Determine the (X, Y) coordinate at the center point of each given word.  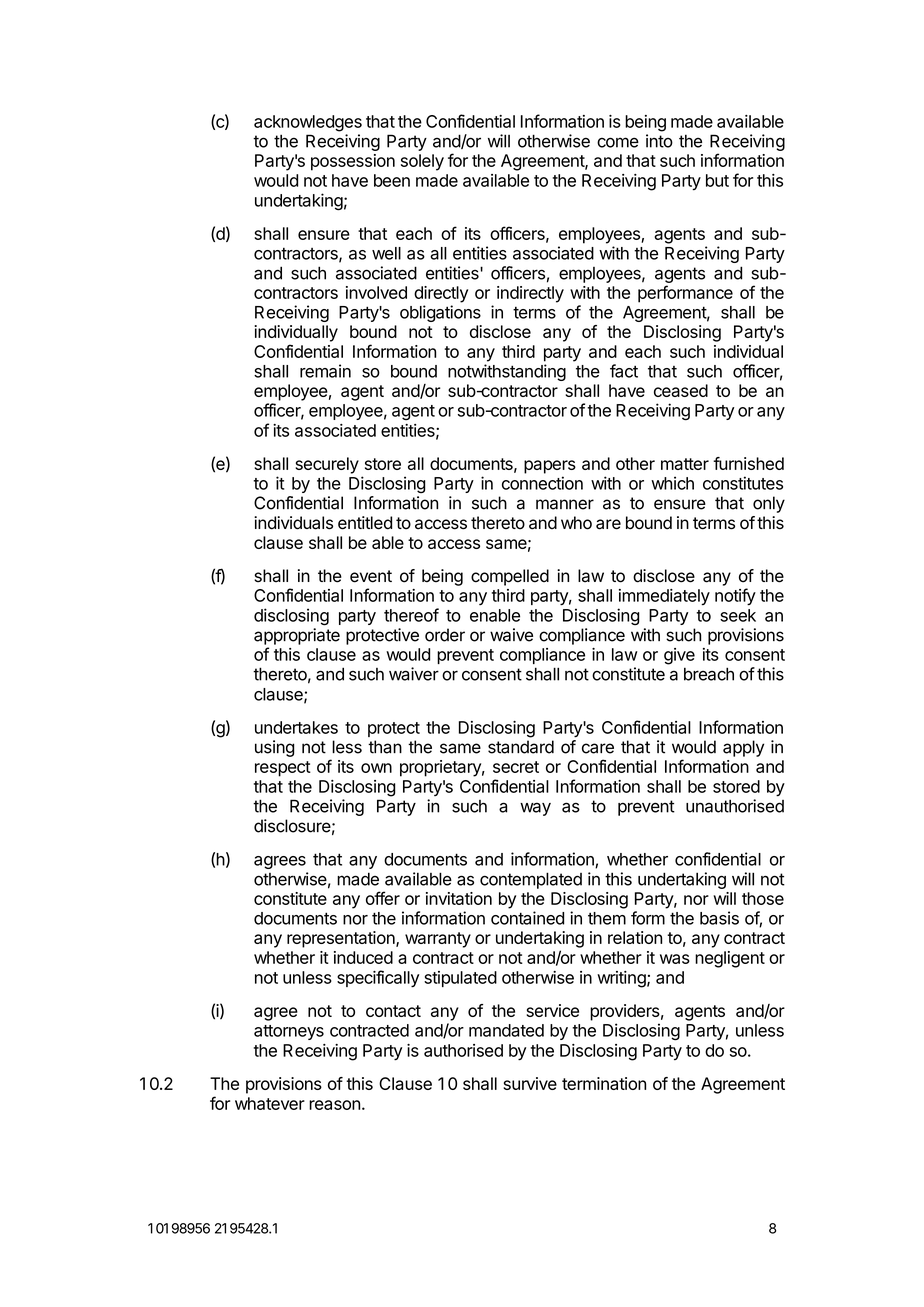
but (717, 180)
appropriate (297, 636)
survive (530, 1083)
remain (325, 371)
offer (383, 898)
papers (550, 467)
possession (353, 162)
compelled (510, 577)
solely (422, 162)
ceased (681, 390)
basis (719, 918)
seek (738, 615)
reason (334, 1105)
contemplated (531, 880)
